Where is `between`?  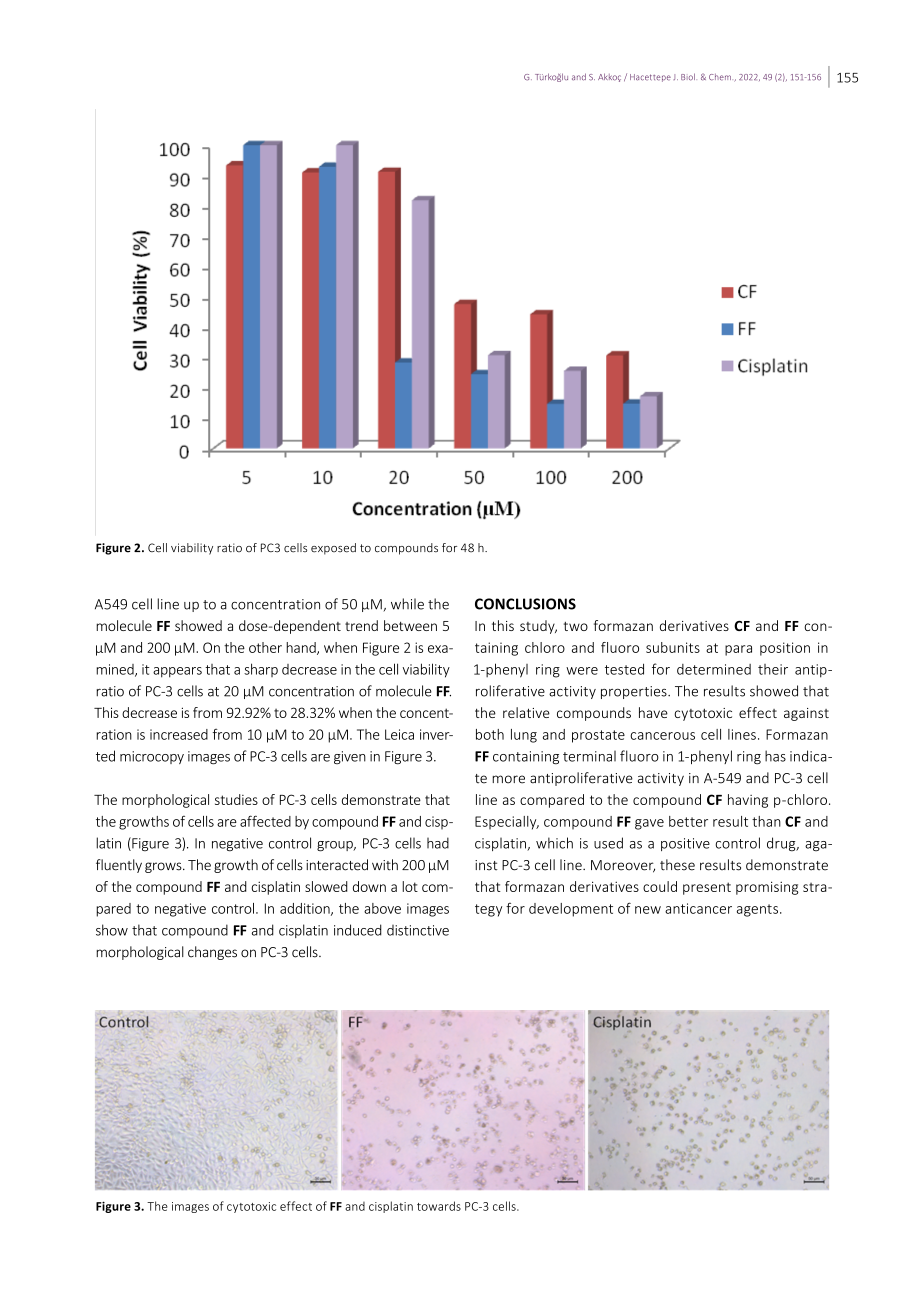 between is located at coordinates (410, 625).
